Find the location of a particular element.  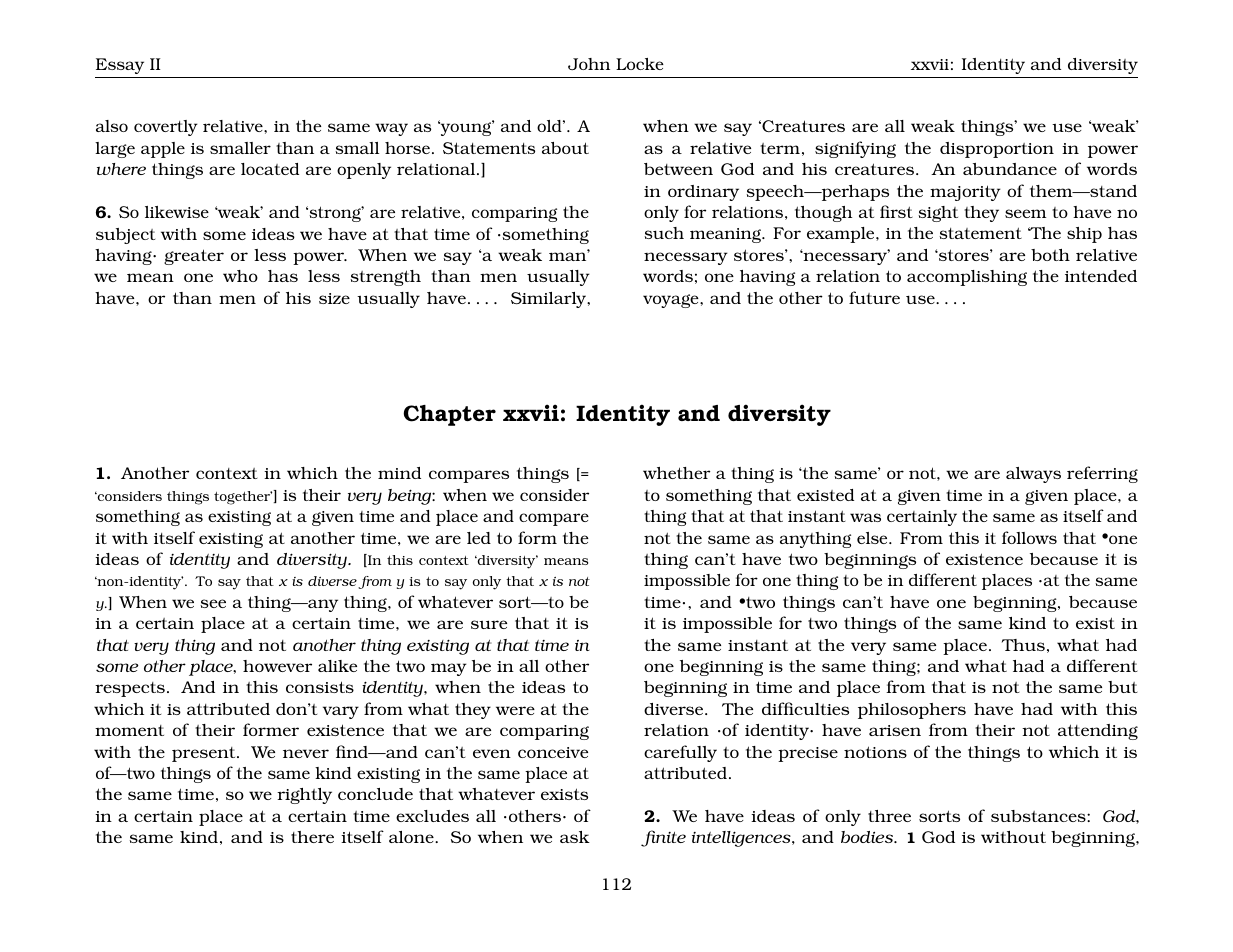

substances is located at coordinates (1039, 816).
